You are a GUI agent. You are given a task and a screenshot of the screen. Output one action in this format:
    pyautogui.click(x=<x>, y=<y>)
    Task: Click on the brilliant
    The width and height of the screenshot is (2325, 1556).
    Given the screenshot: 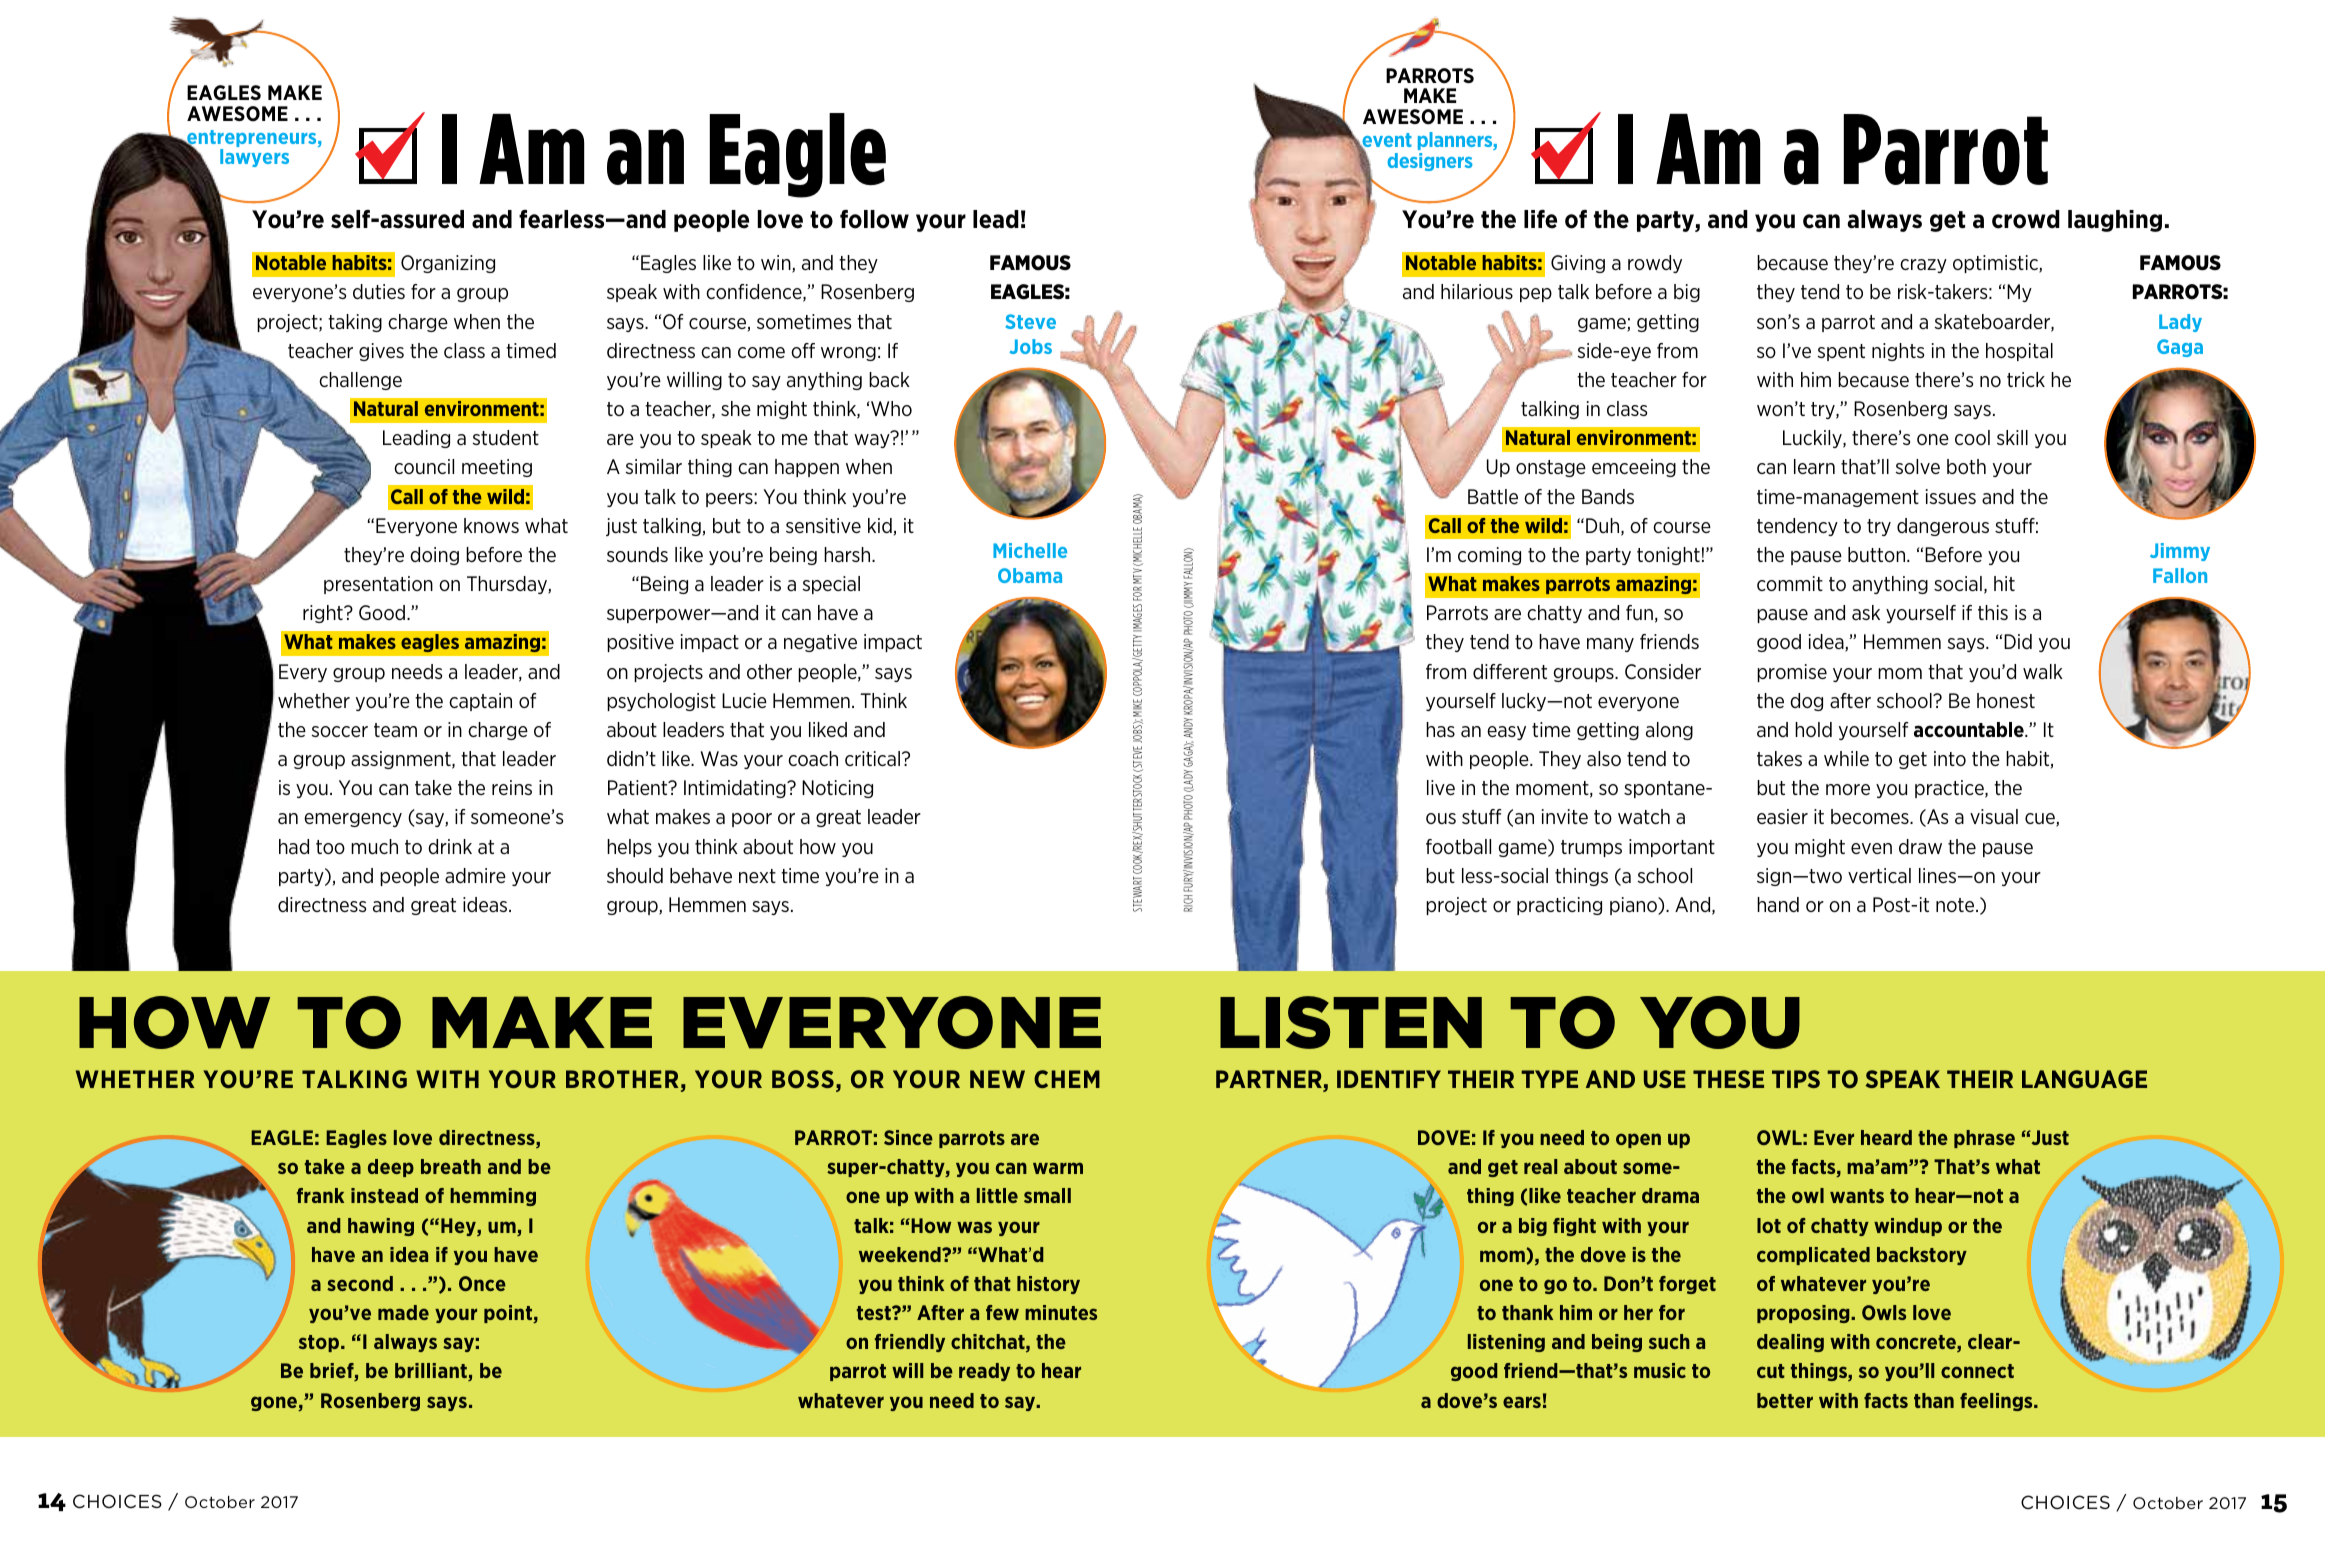 What is the action you would take?
    pyautogui.click(x=432, y=1372)
